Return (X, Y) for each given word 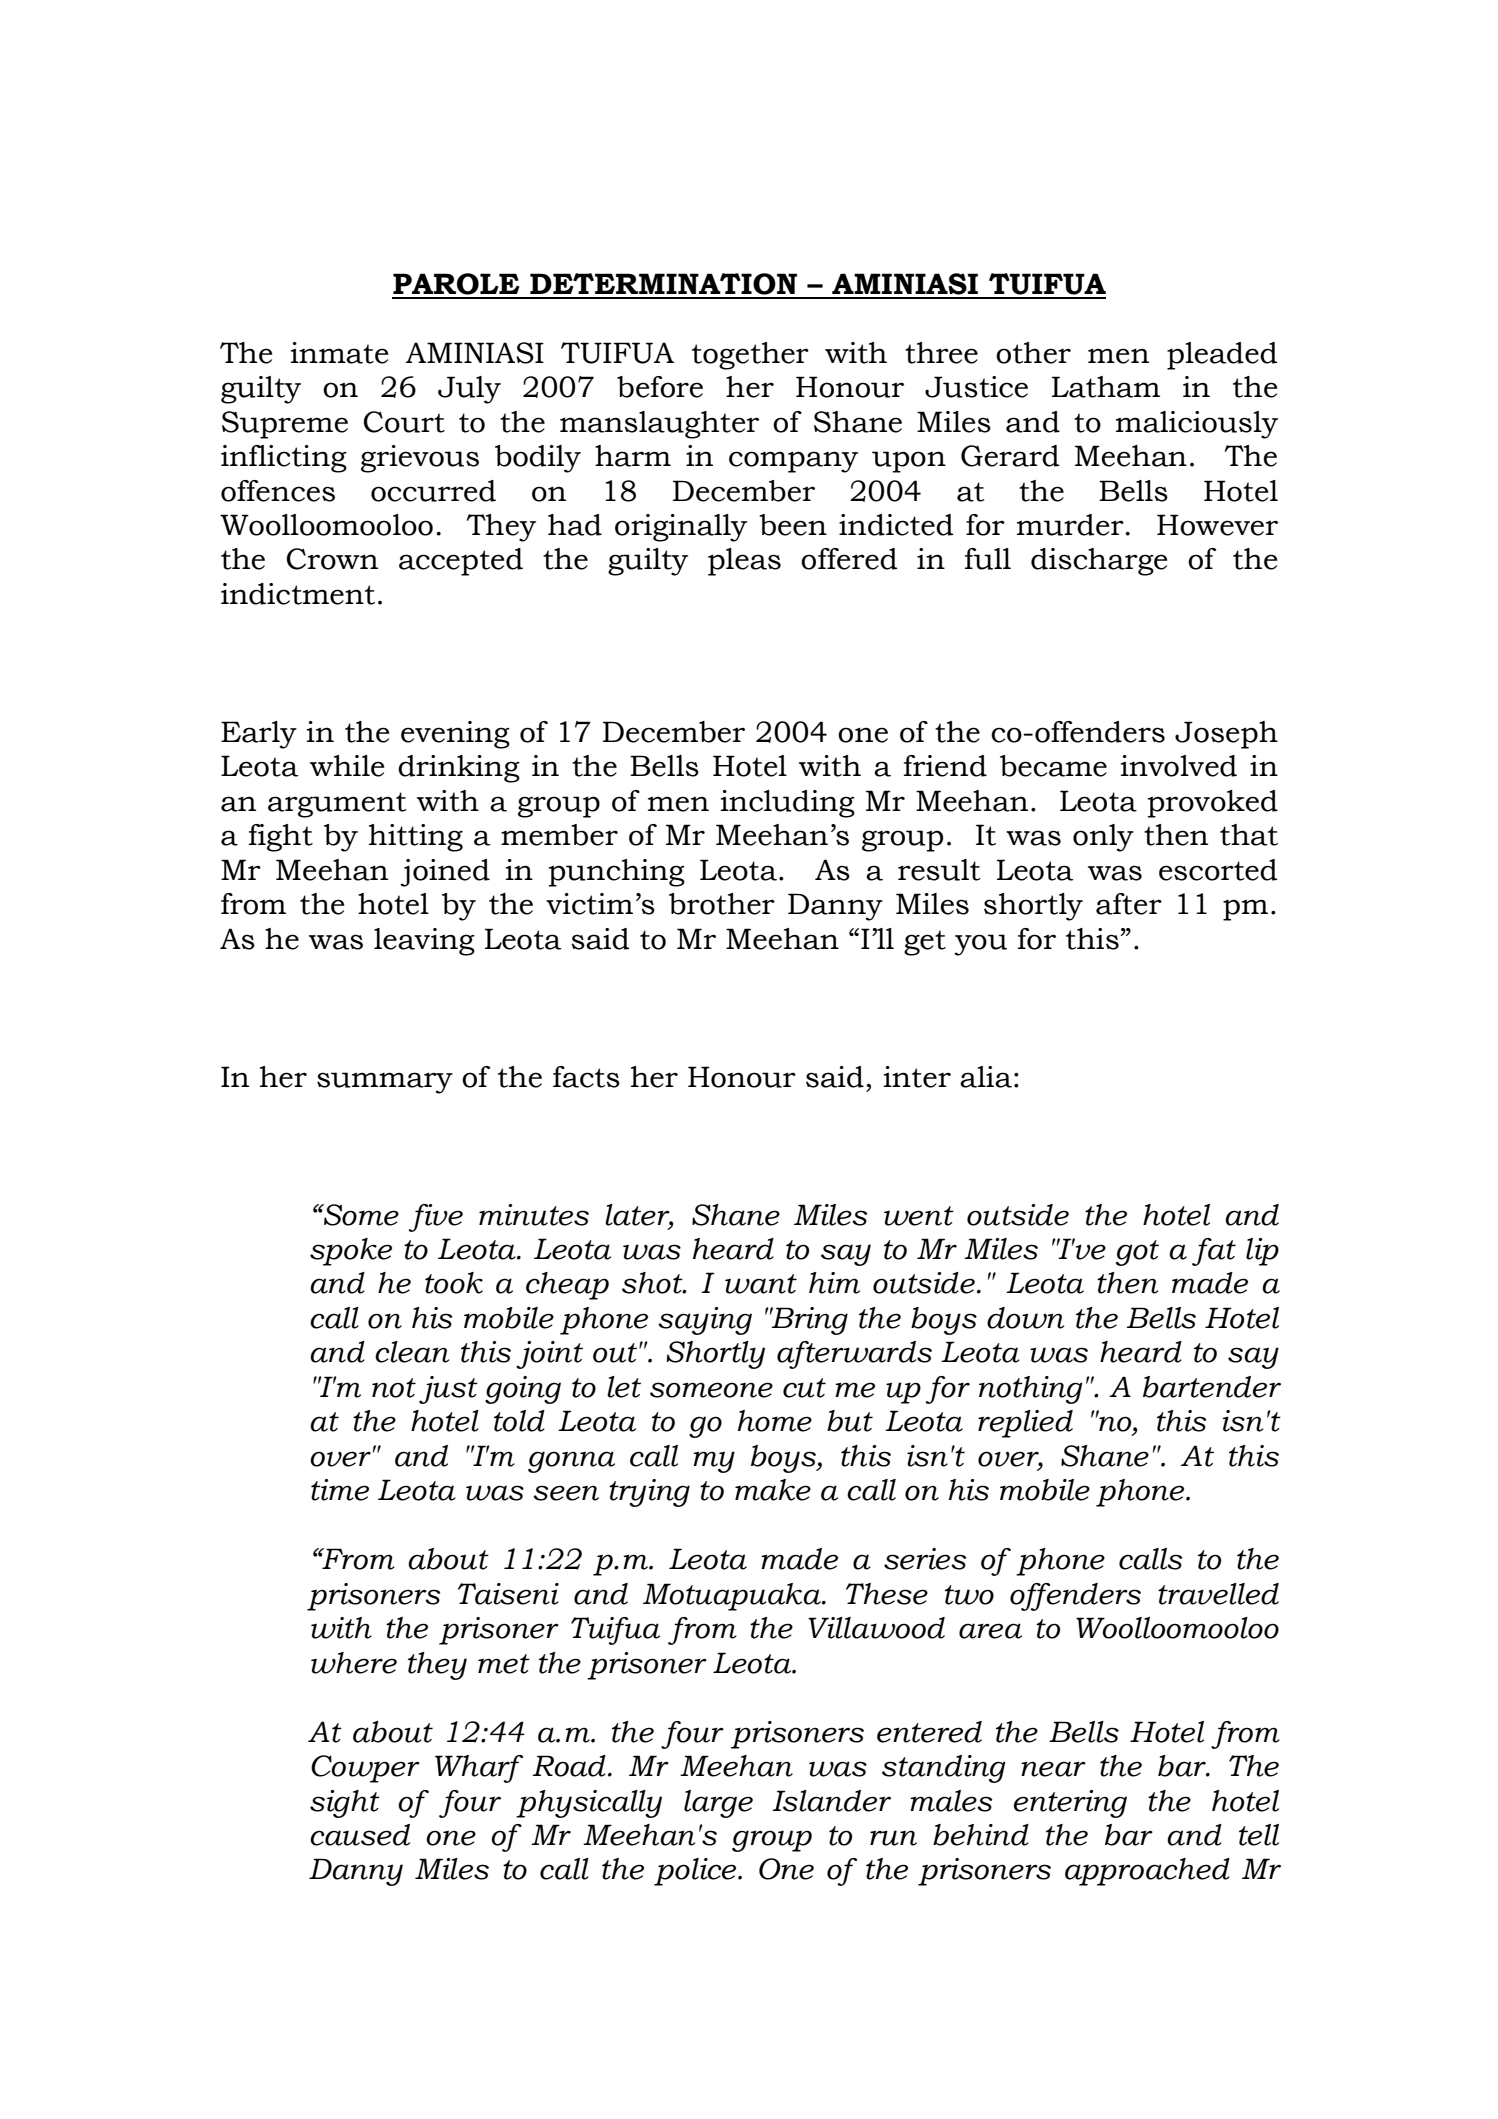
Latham (1106, 387)
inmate (339, 353)
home (775, 1421)
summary (385, 1083)
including (788, 804)
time (340, 1490)
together (750, 356)
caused (360, 1835)
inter (917, 1077)
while (347, 766)
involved (1179, 766)
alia (986, 1077)
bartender (1212, 1387)
